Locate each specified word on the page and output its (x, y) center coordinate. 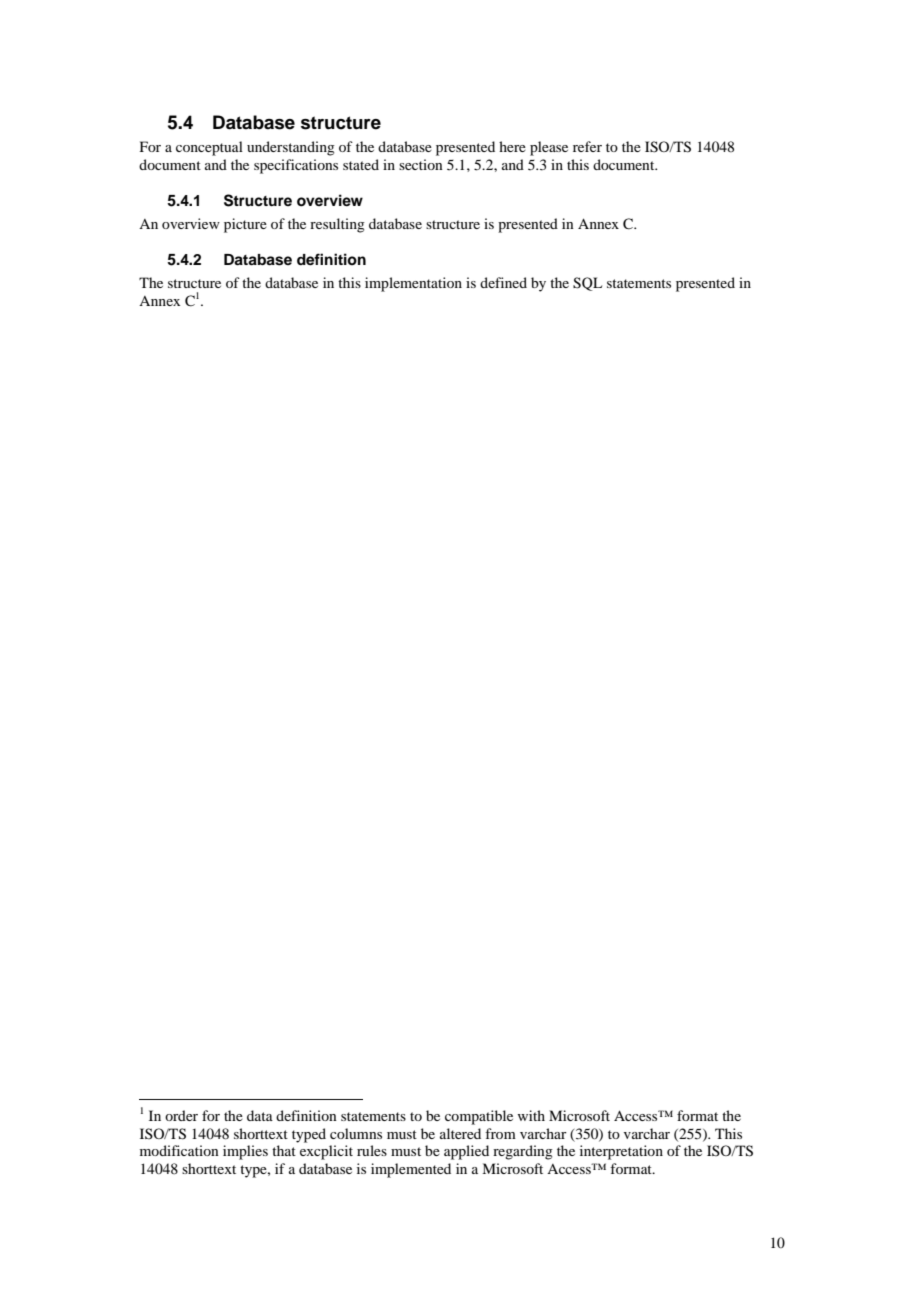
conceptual (209, 148)
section (421, 164)
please (549, 148)
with (531, 1115)
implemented (411, 1170)
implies (245, 1152)
